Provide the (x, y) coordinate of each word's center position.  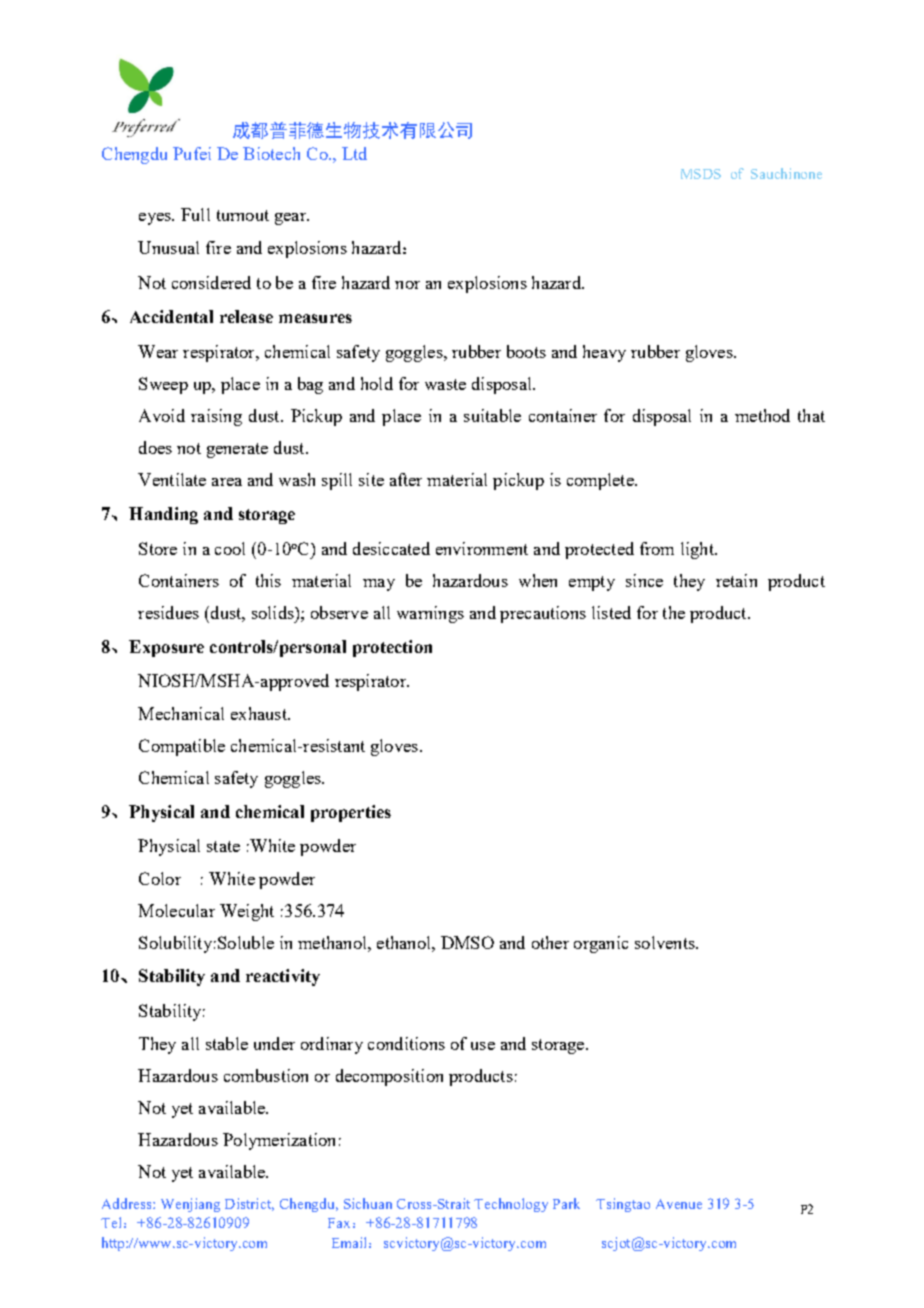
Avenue (679, 1204)
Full (195, 214)
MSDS (701, 174)
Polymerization (279, 1141)
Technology (511, 1205)
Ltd (354, 153)
